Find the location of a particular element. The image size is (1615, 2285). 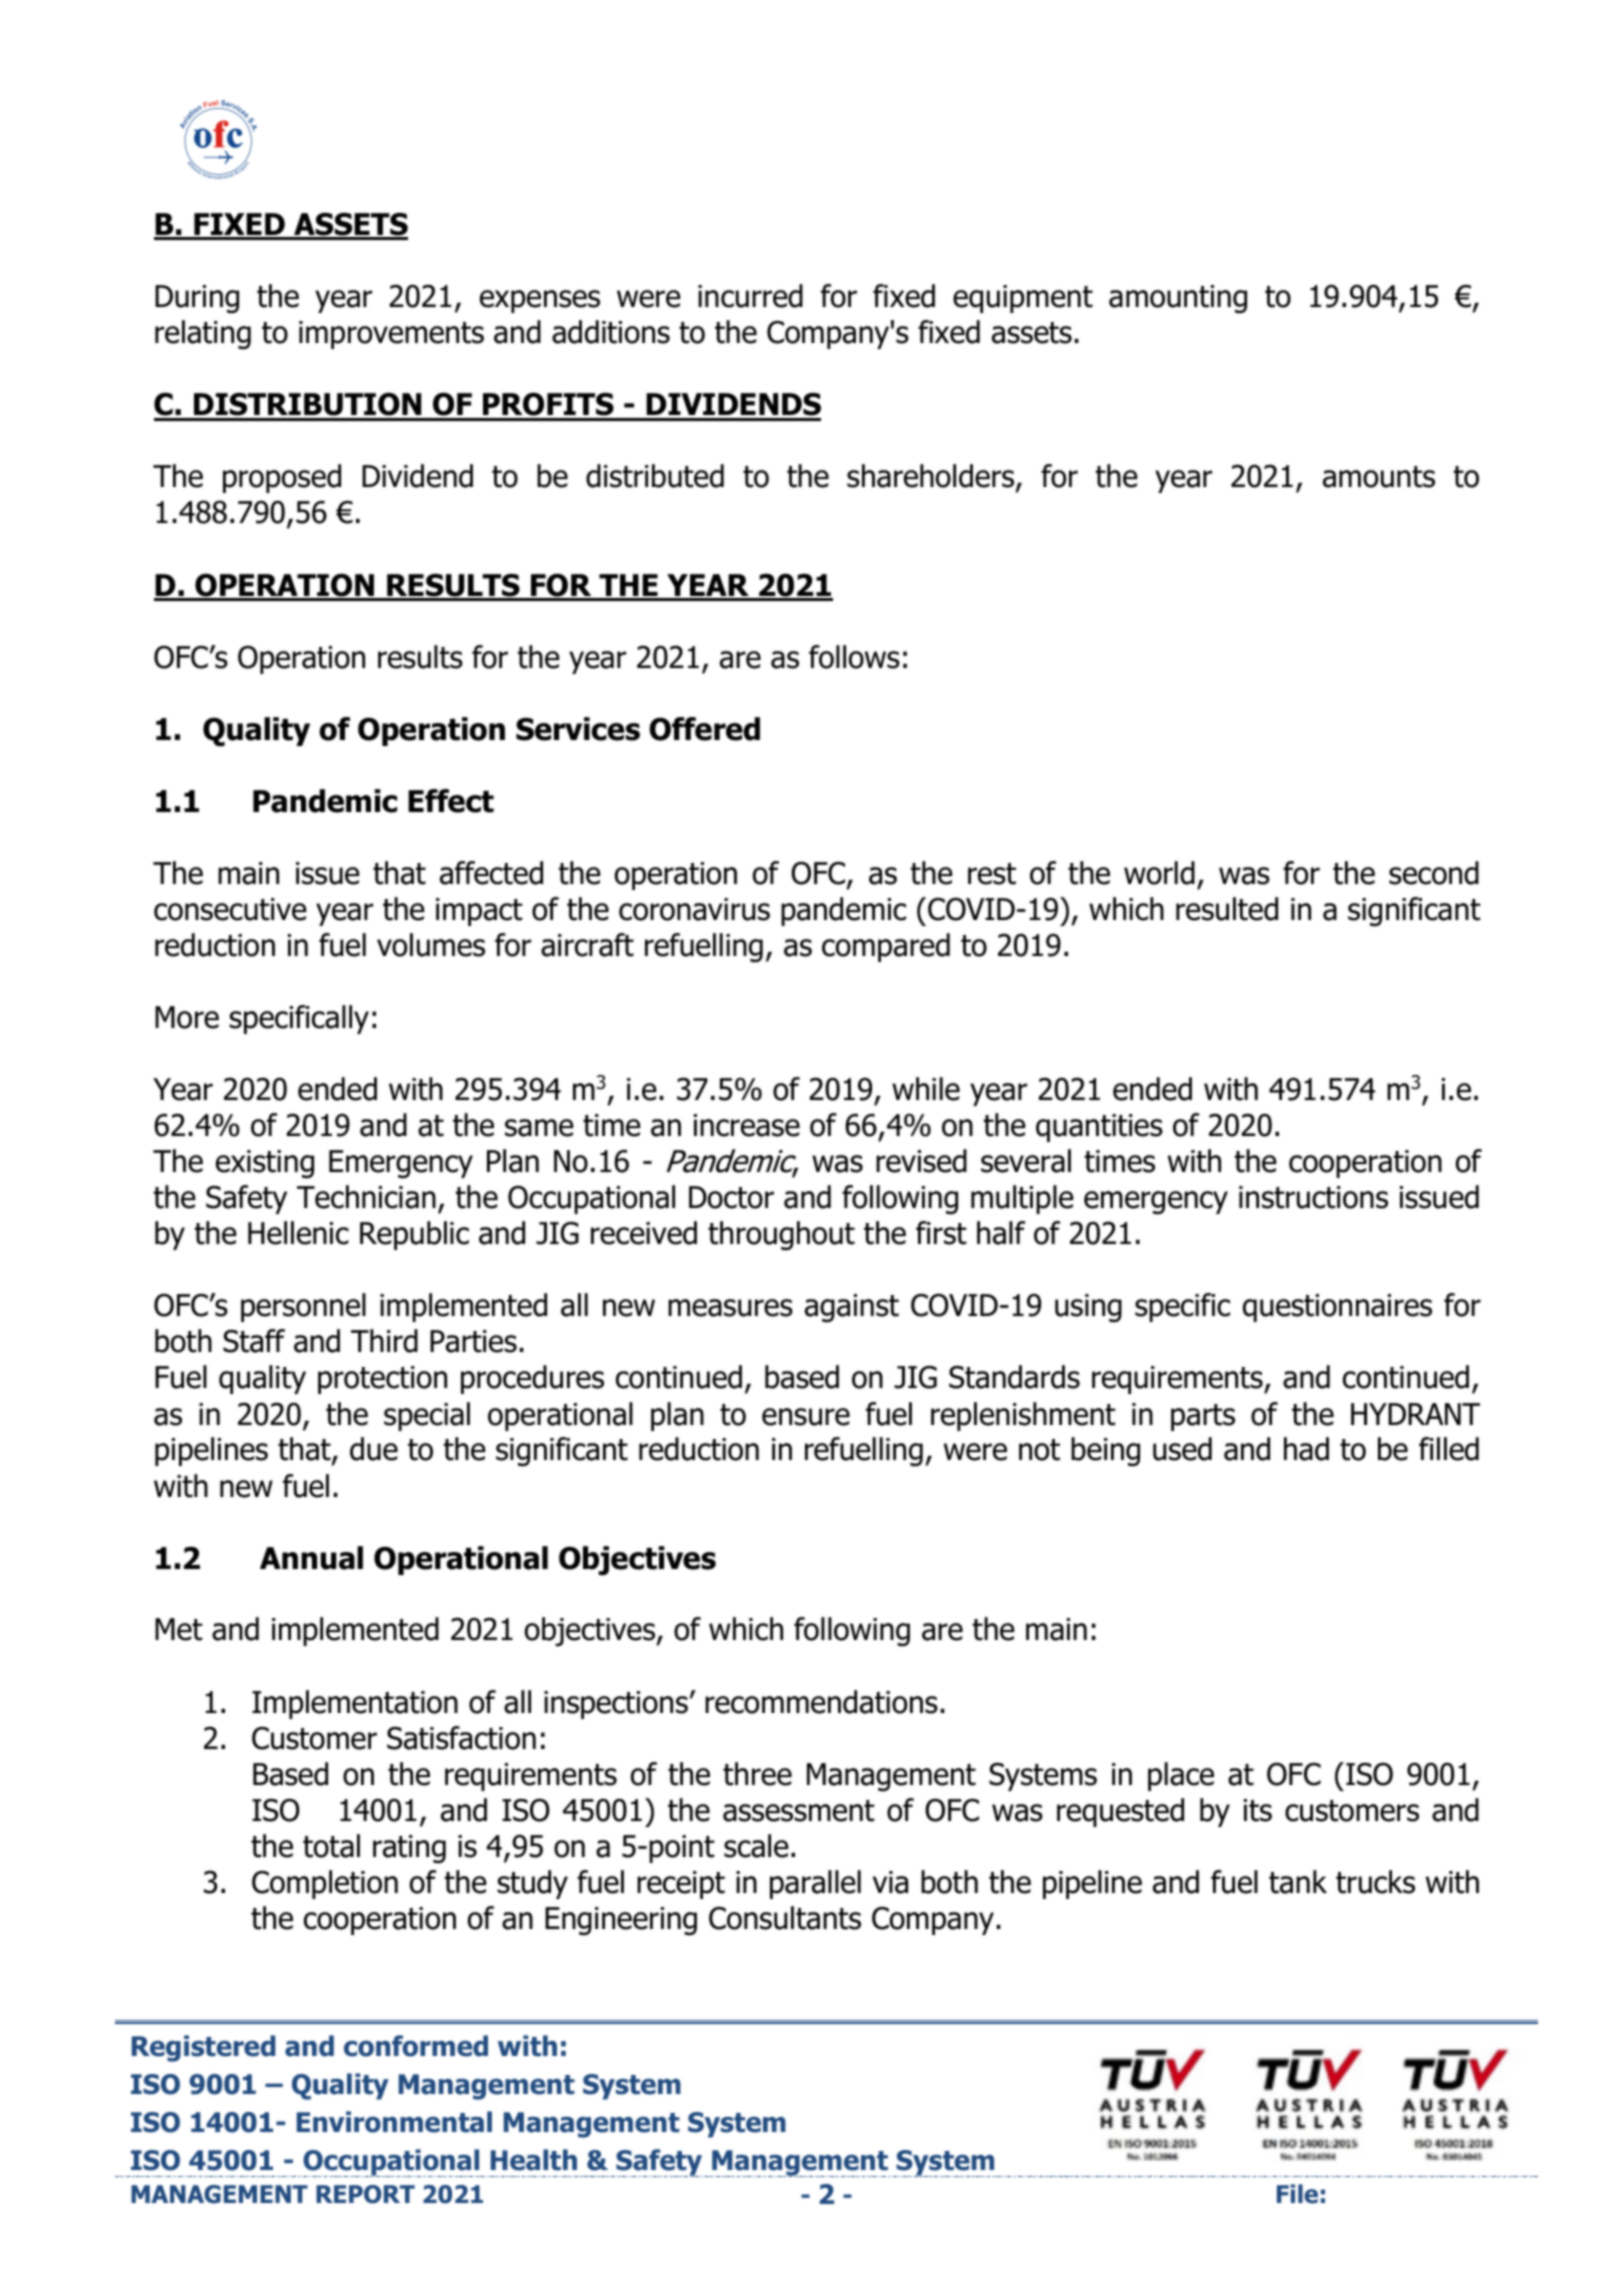

resulted is located at coordinates (1227, 909).
